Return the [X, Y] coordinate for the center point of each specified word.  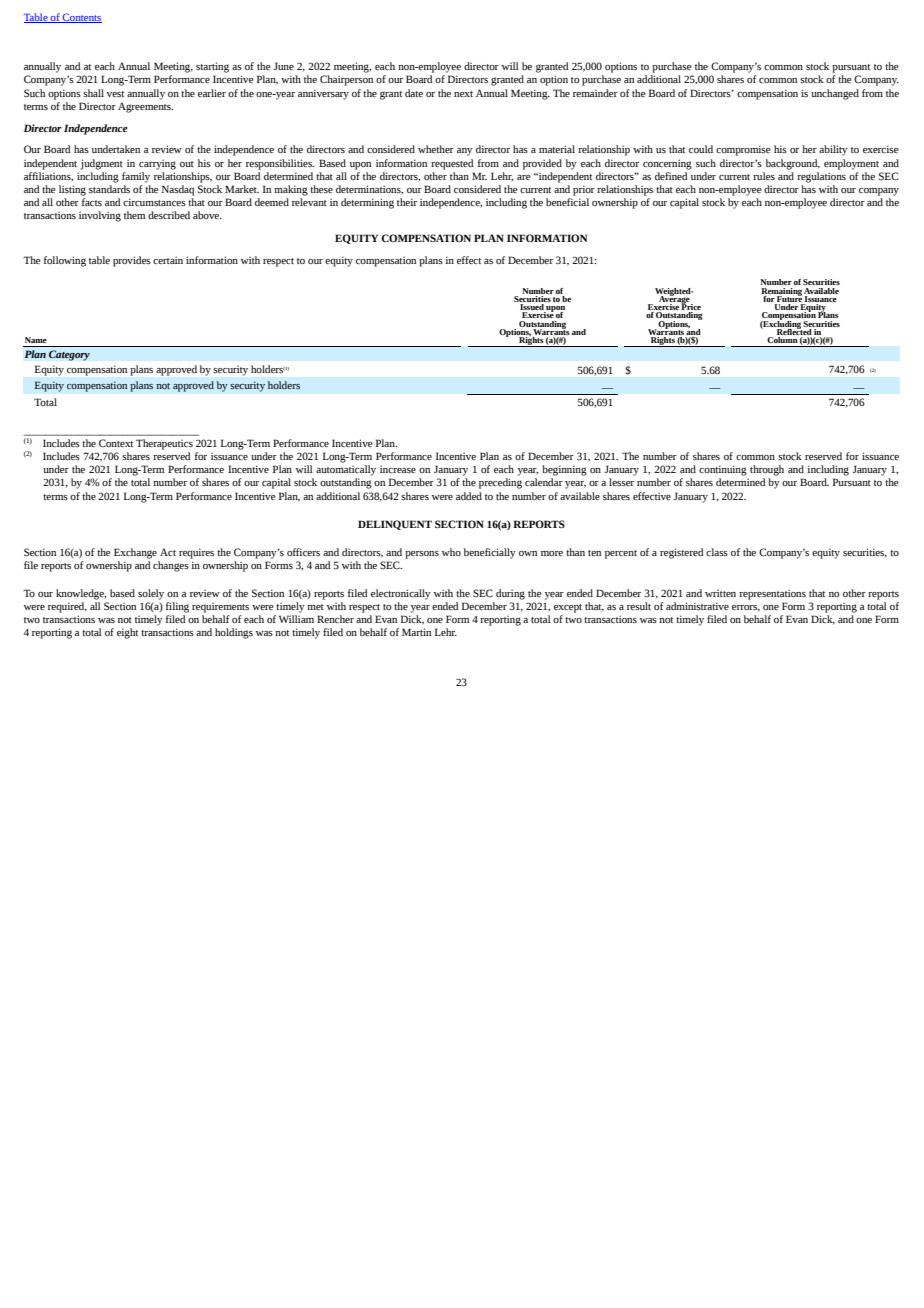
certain [168, 260]
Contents [81, 18]
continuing [723, 470]
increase [398, 469]
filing [177, 607]
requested [452, 164]
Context [116, 443]
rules [764, 176]
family [136, 177]
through [767, 470]
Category [69, 355]
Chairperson [346, 80]
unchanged [835, 94]
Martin [416, 632]
